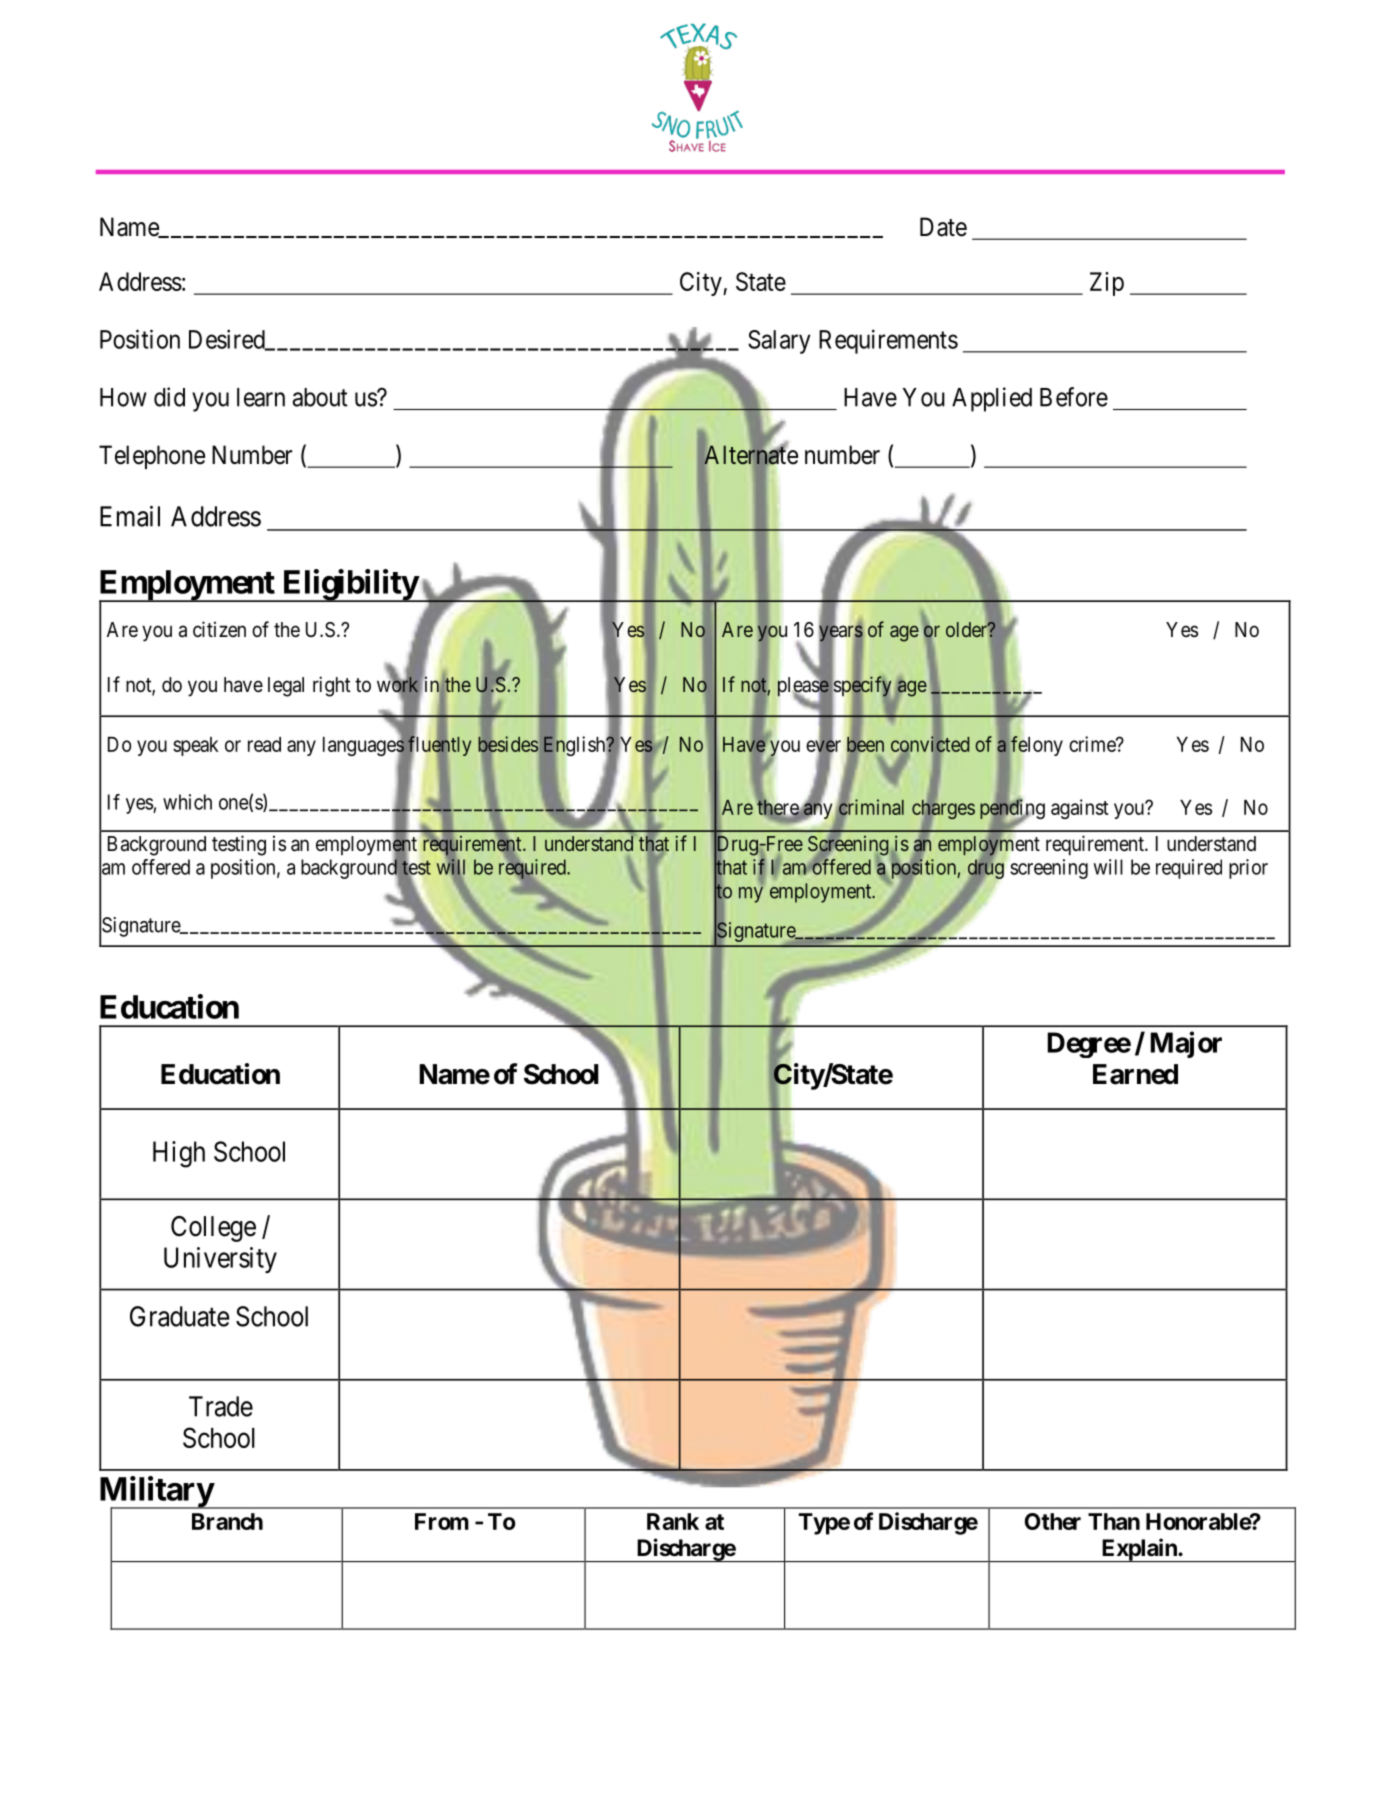  What do you see at coordinates (187, 802) in the page?
I see `which` at bounding box center [187, 802].
